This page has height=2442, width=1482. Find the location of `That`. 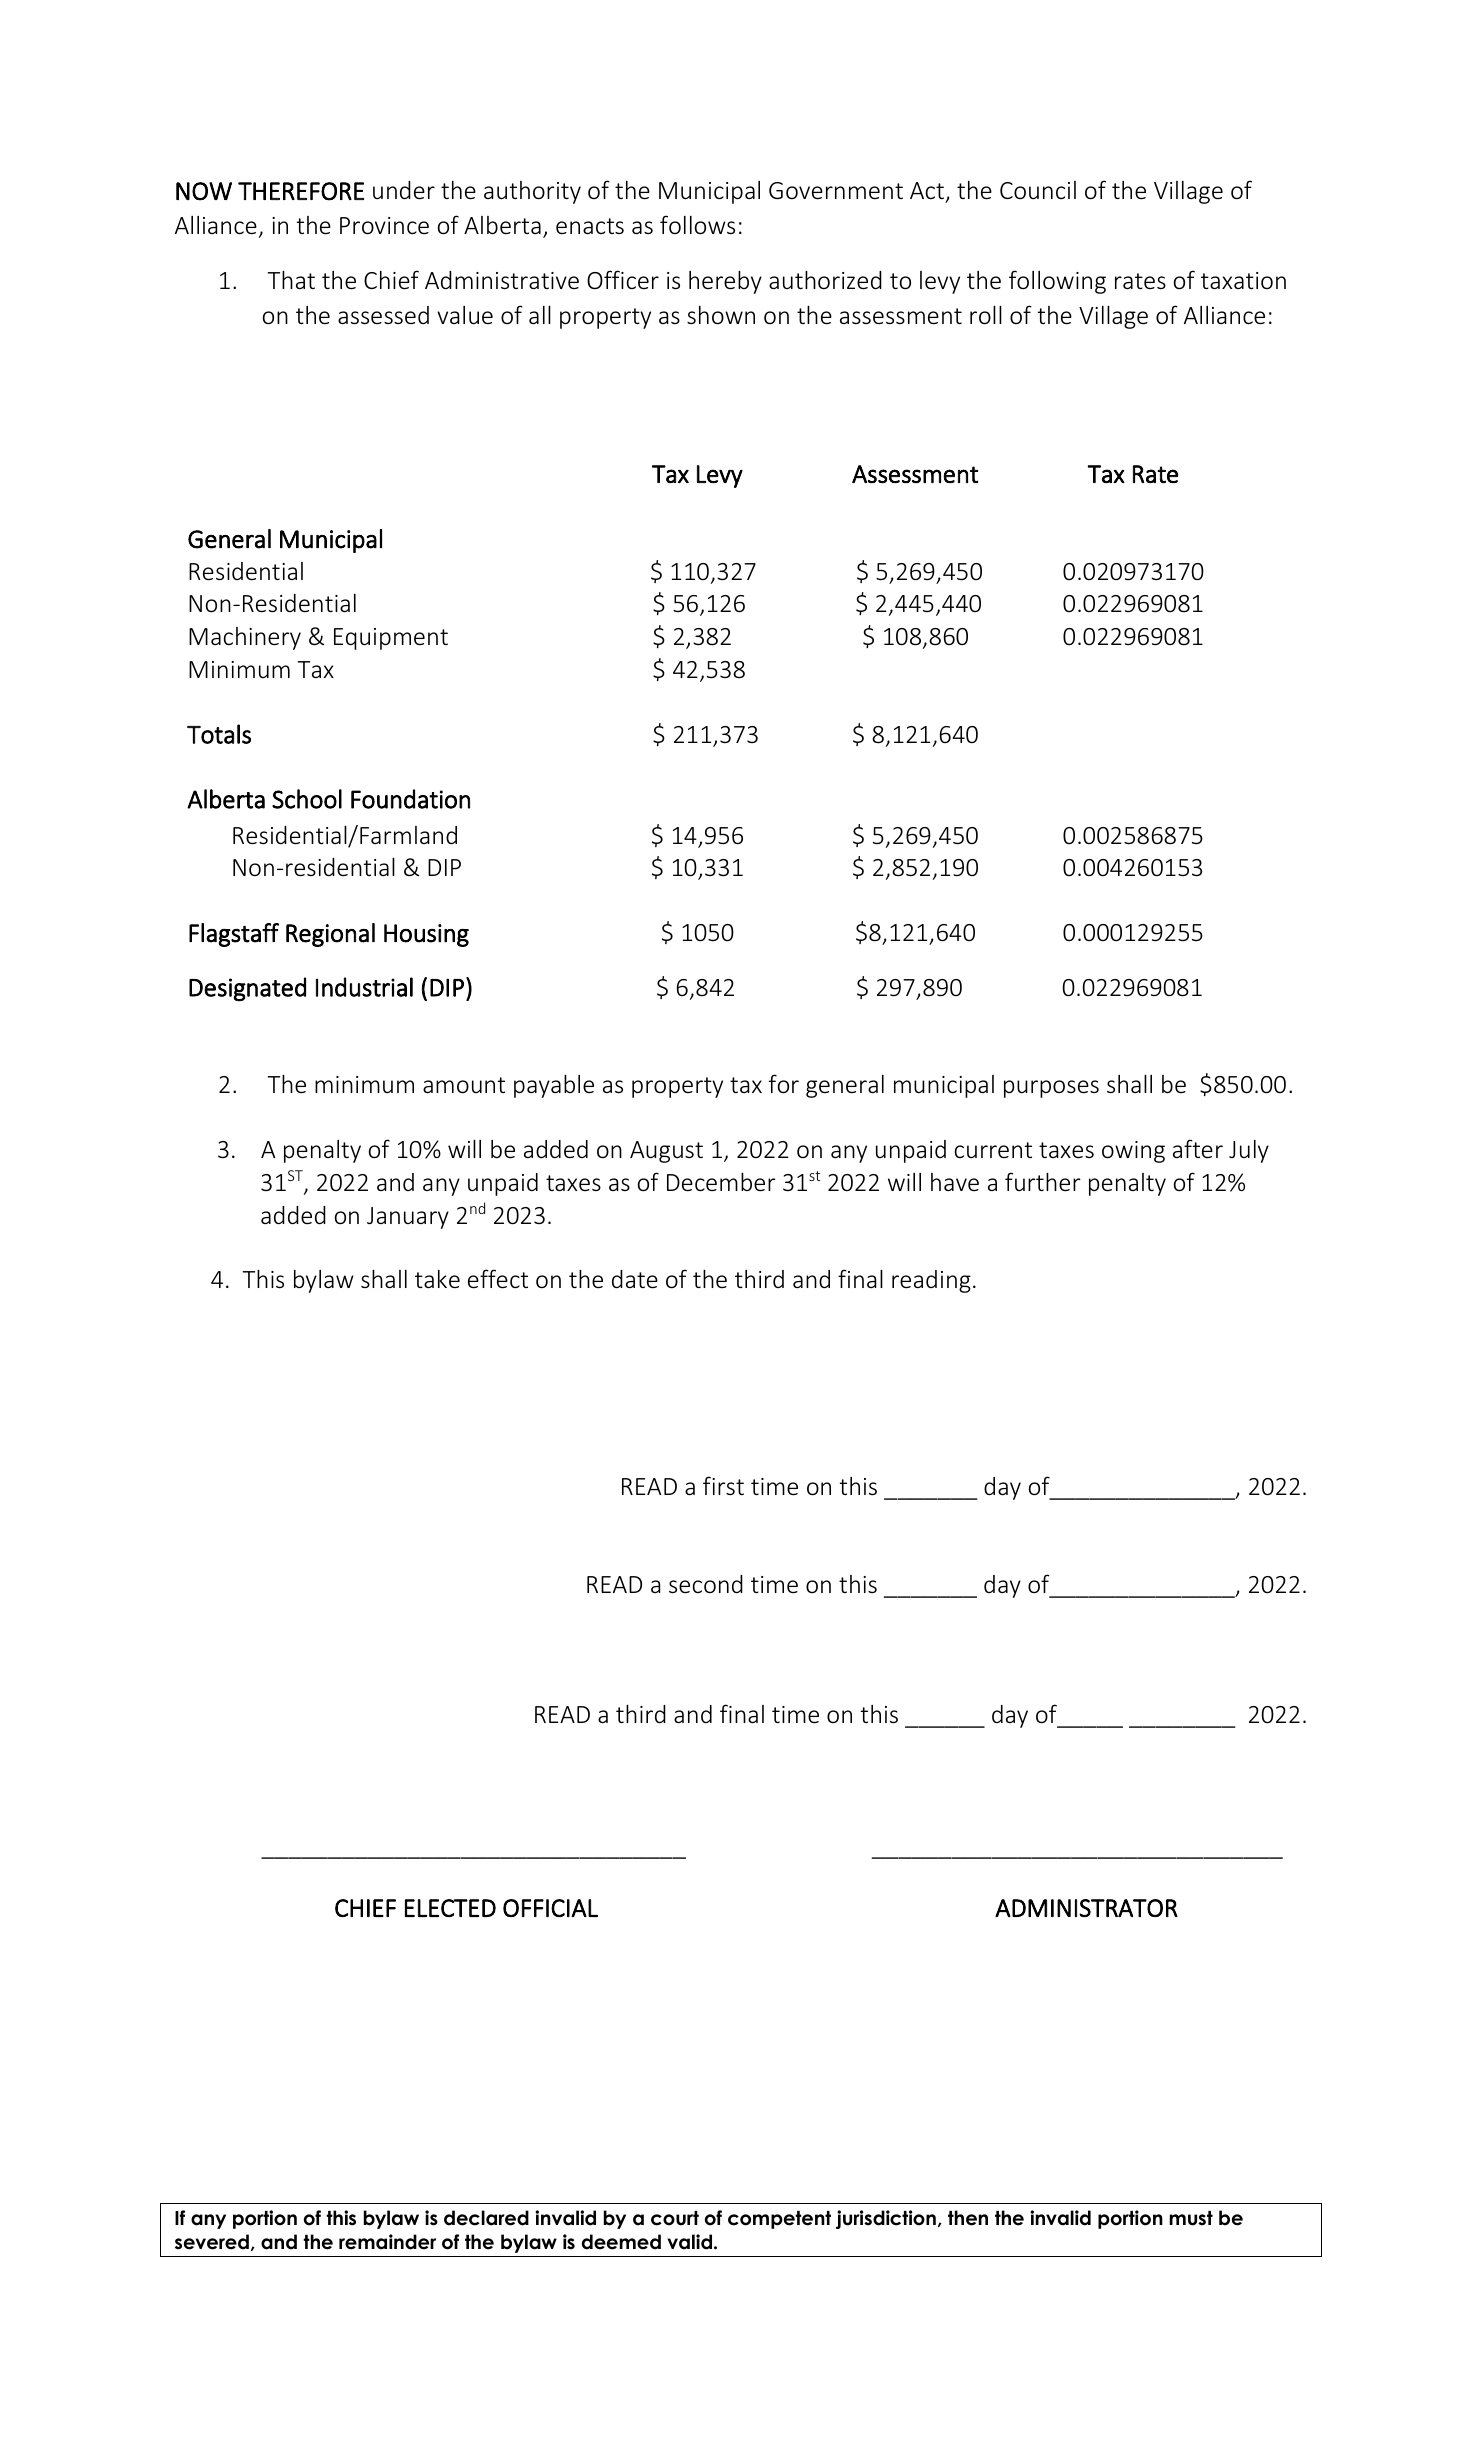

That is located at coordinates (291, 280).
